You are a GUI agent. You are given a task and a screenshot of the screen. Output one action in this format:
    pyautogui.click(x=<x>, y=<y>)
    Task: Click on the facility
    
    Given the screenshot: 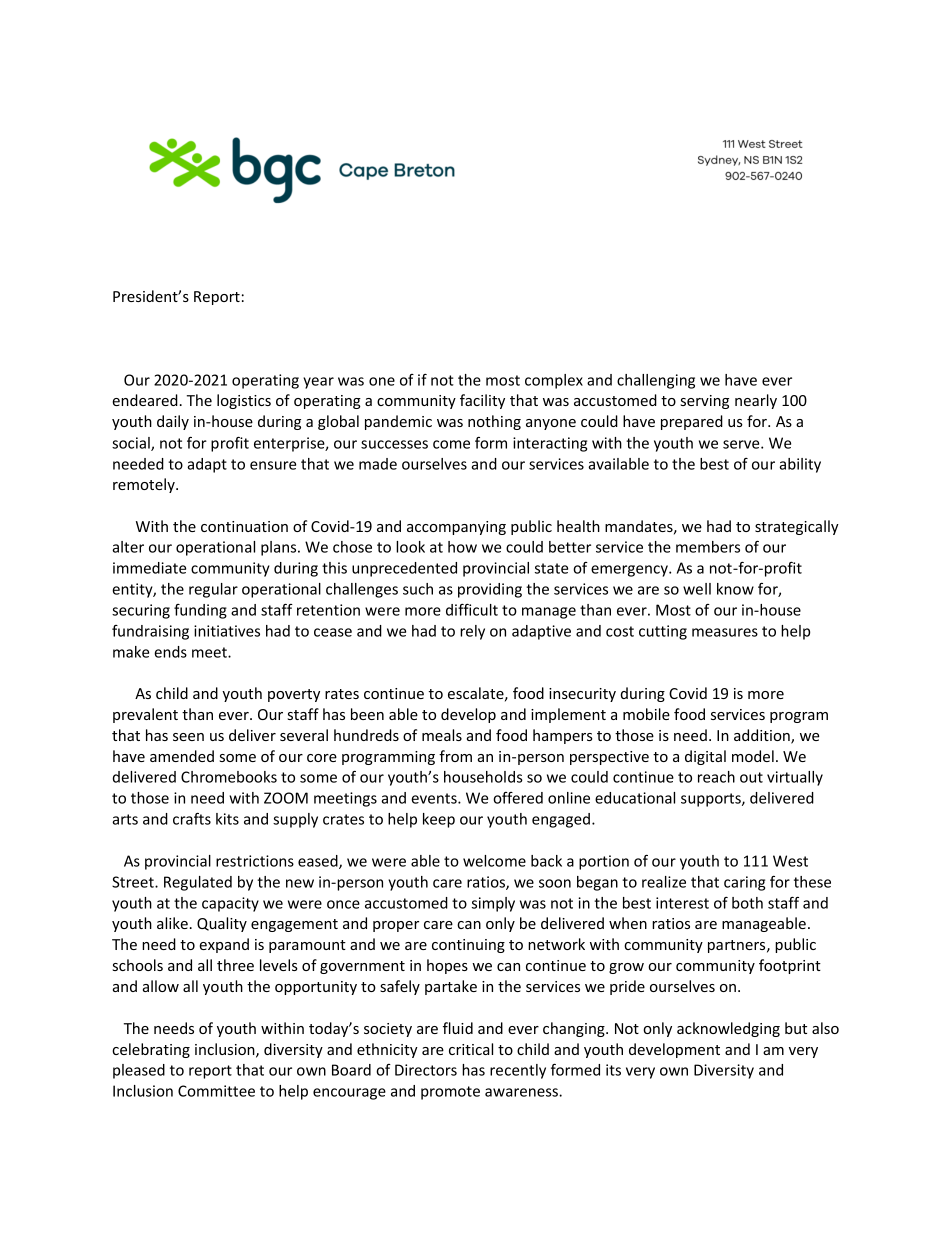 What is the action you would take?
    pyautogui.click(x=482, y=401)
